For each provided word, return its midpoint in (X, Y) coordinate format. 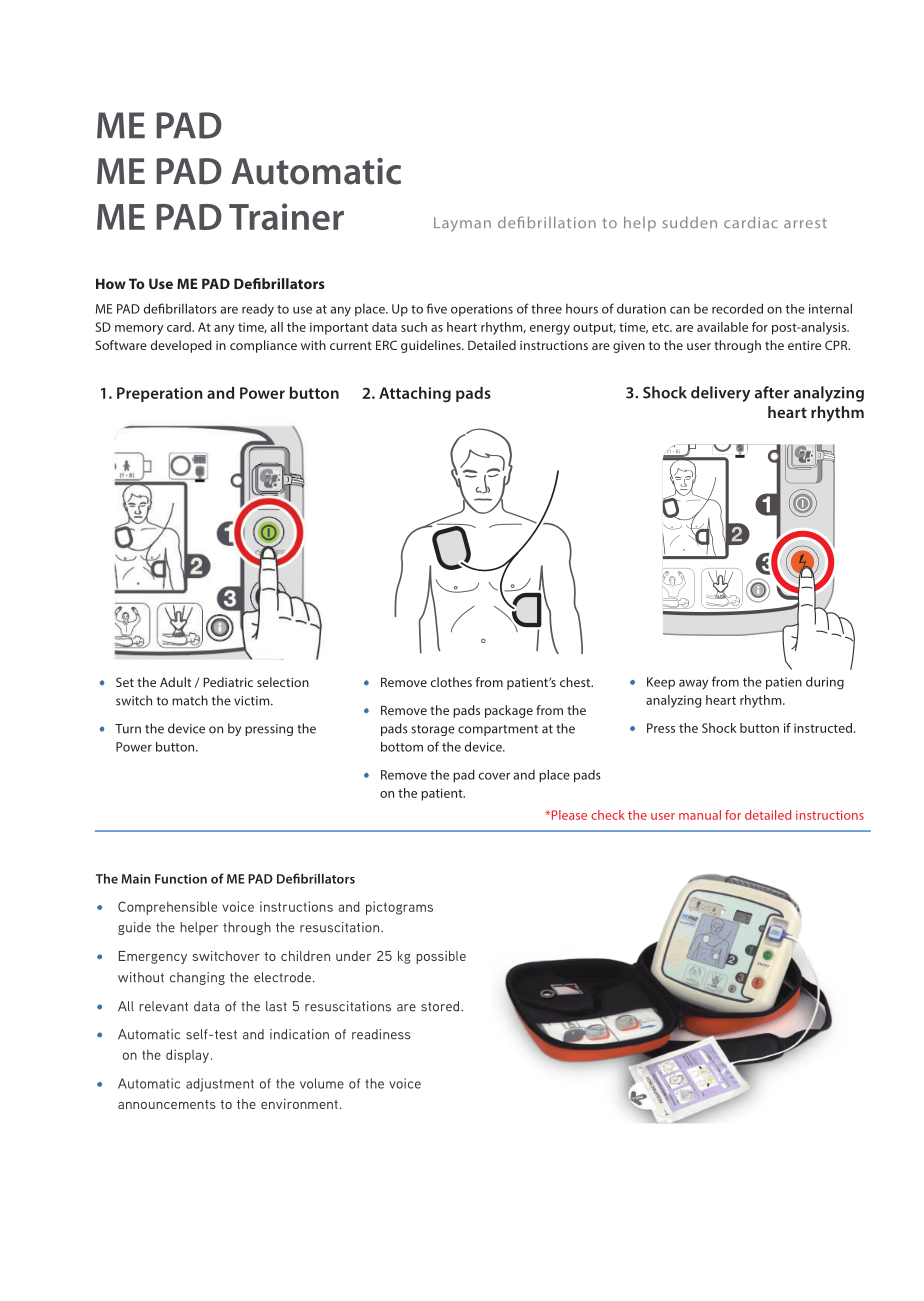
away (693, 684)
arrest (805, 223)
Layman (462, 224)
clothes (451, 682)
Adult (175, 682)
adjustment (220, 1085)
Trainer (286, 216)
